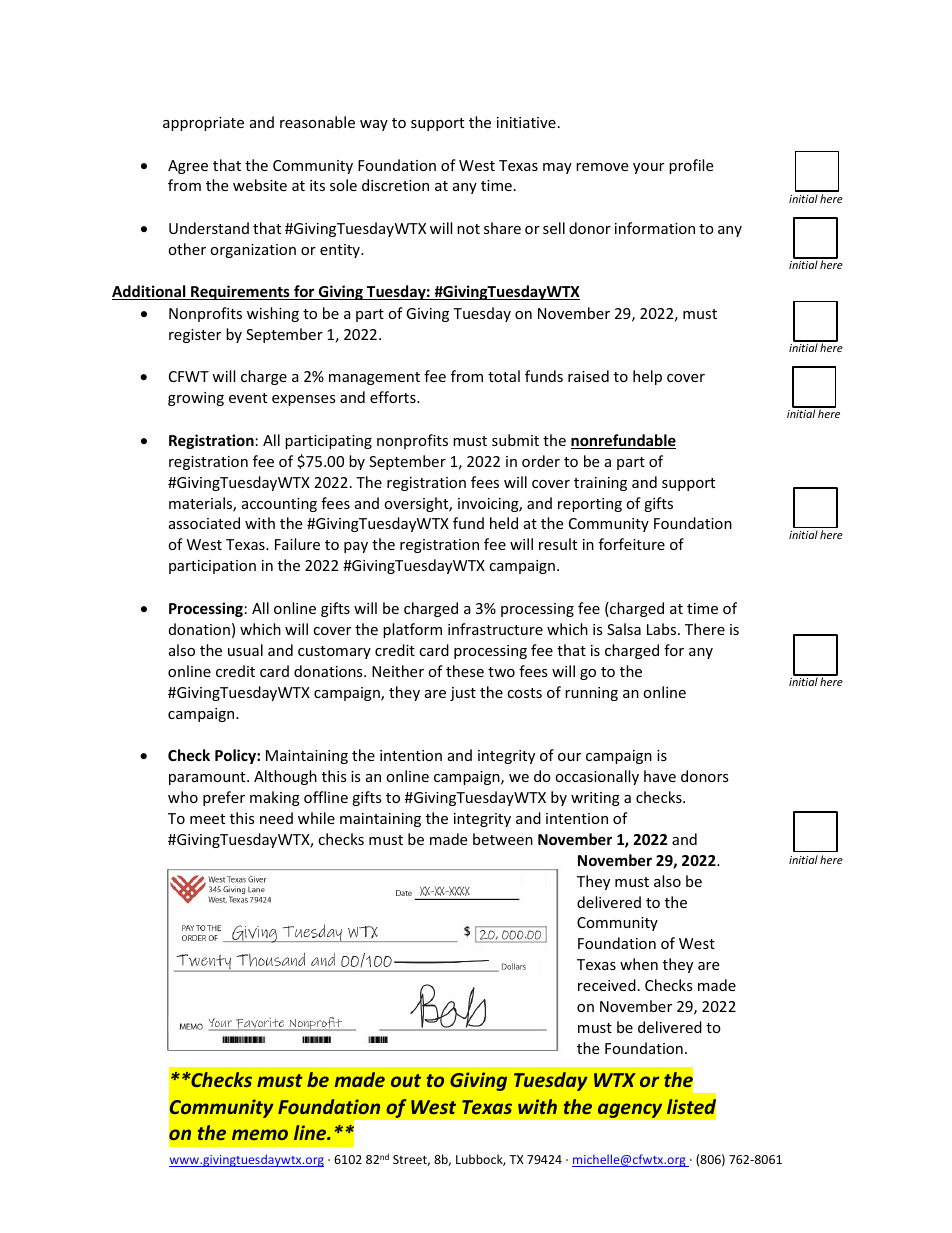  Describe the element at coordinates (412, 630) in the page. I see `platform` at that location.
